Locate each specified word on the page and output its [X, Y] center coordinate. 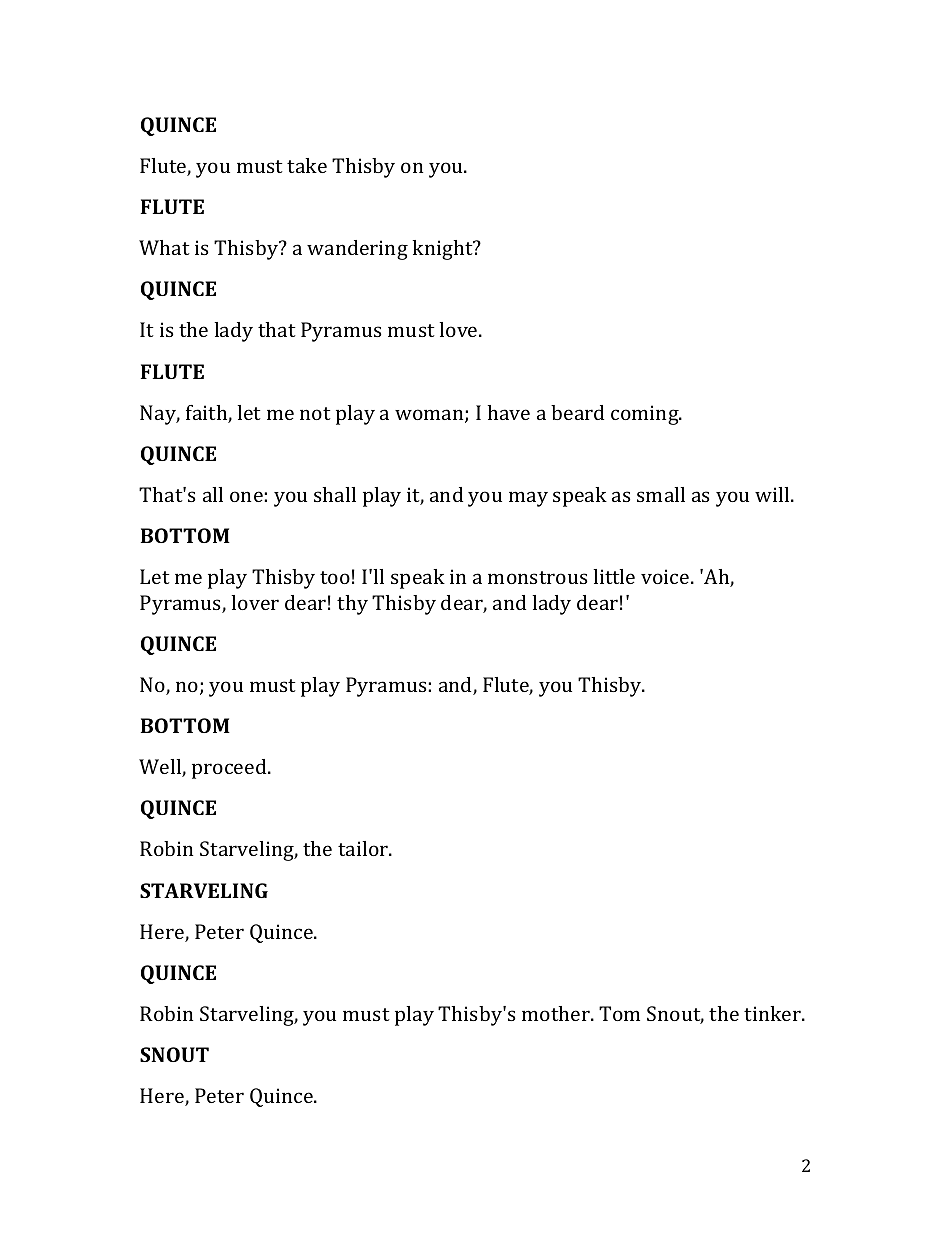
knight [444, 250]
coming [646, 415]
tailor [364, 848]
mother [557, 1013]
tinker [773, 1013]
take [307, 165]
